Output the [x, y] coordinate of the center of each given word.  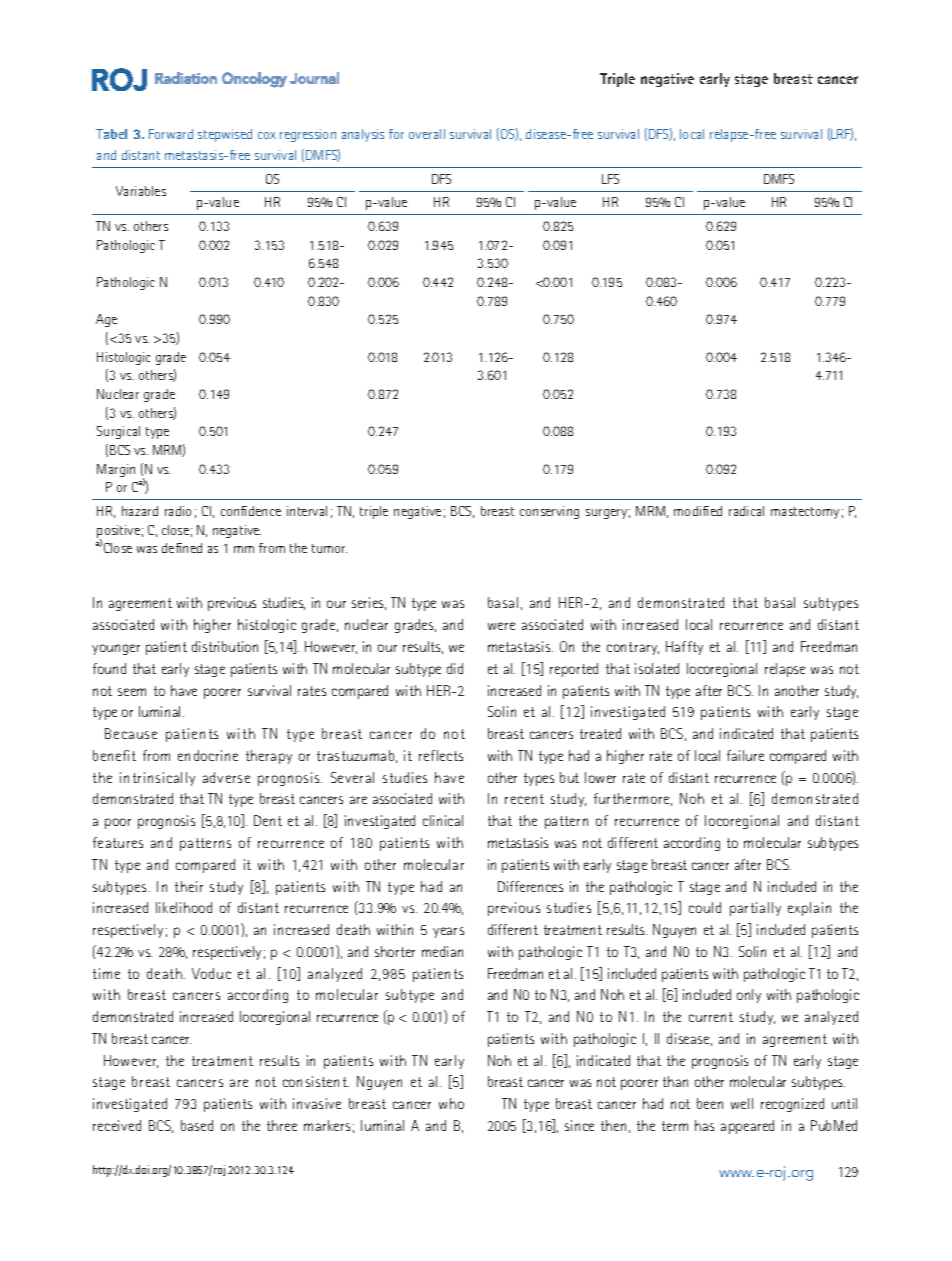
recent [524, 799]
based [197, 1125]
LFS [610, 179]
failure [745, 755]
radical [746, 511]
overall [427, 134]
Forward [171, 134]
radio [178, 511]
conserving [549, 512]
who [451, 1103]
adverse [226, 777]
